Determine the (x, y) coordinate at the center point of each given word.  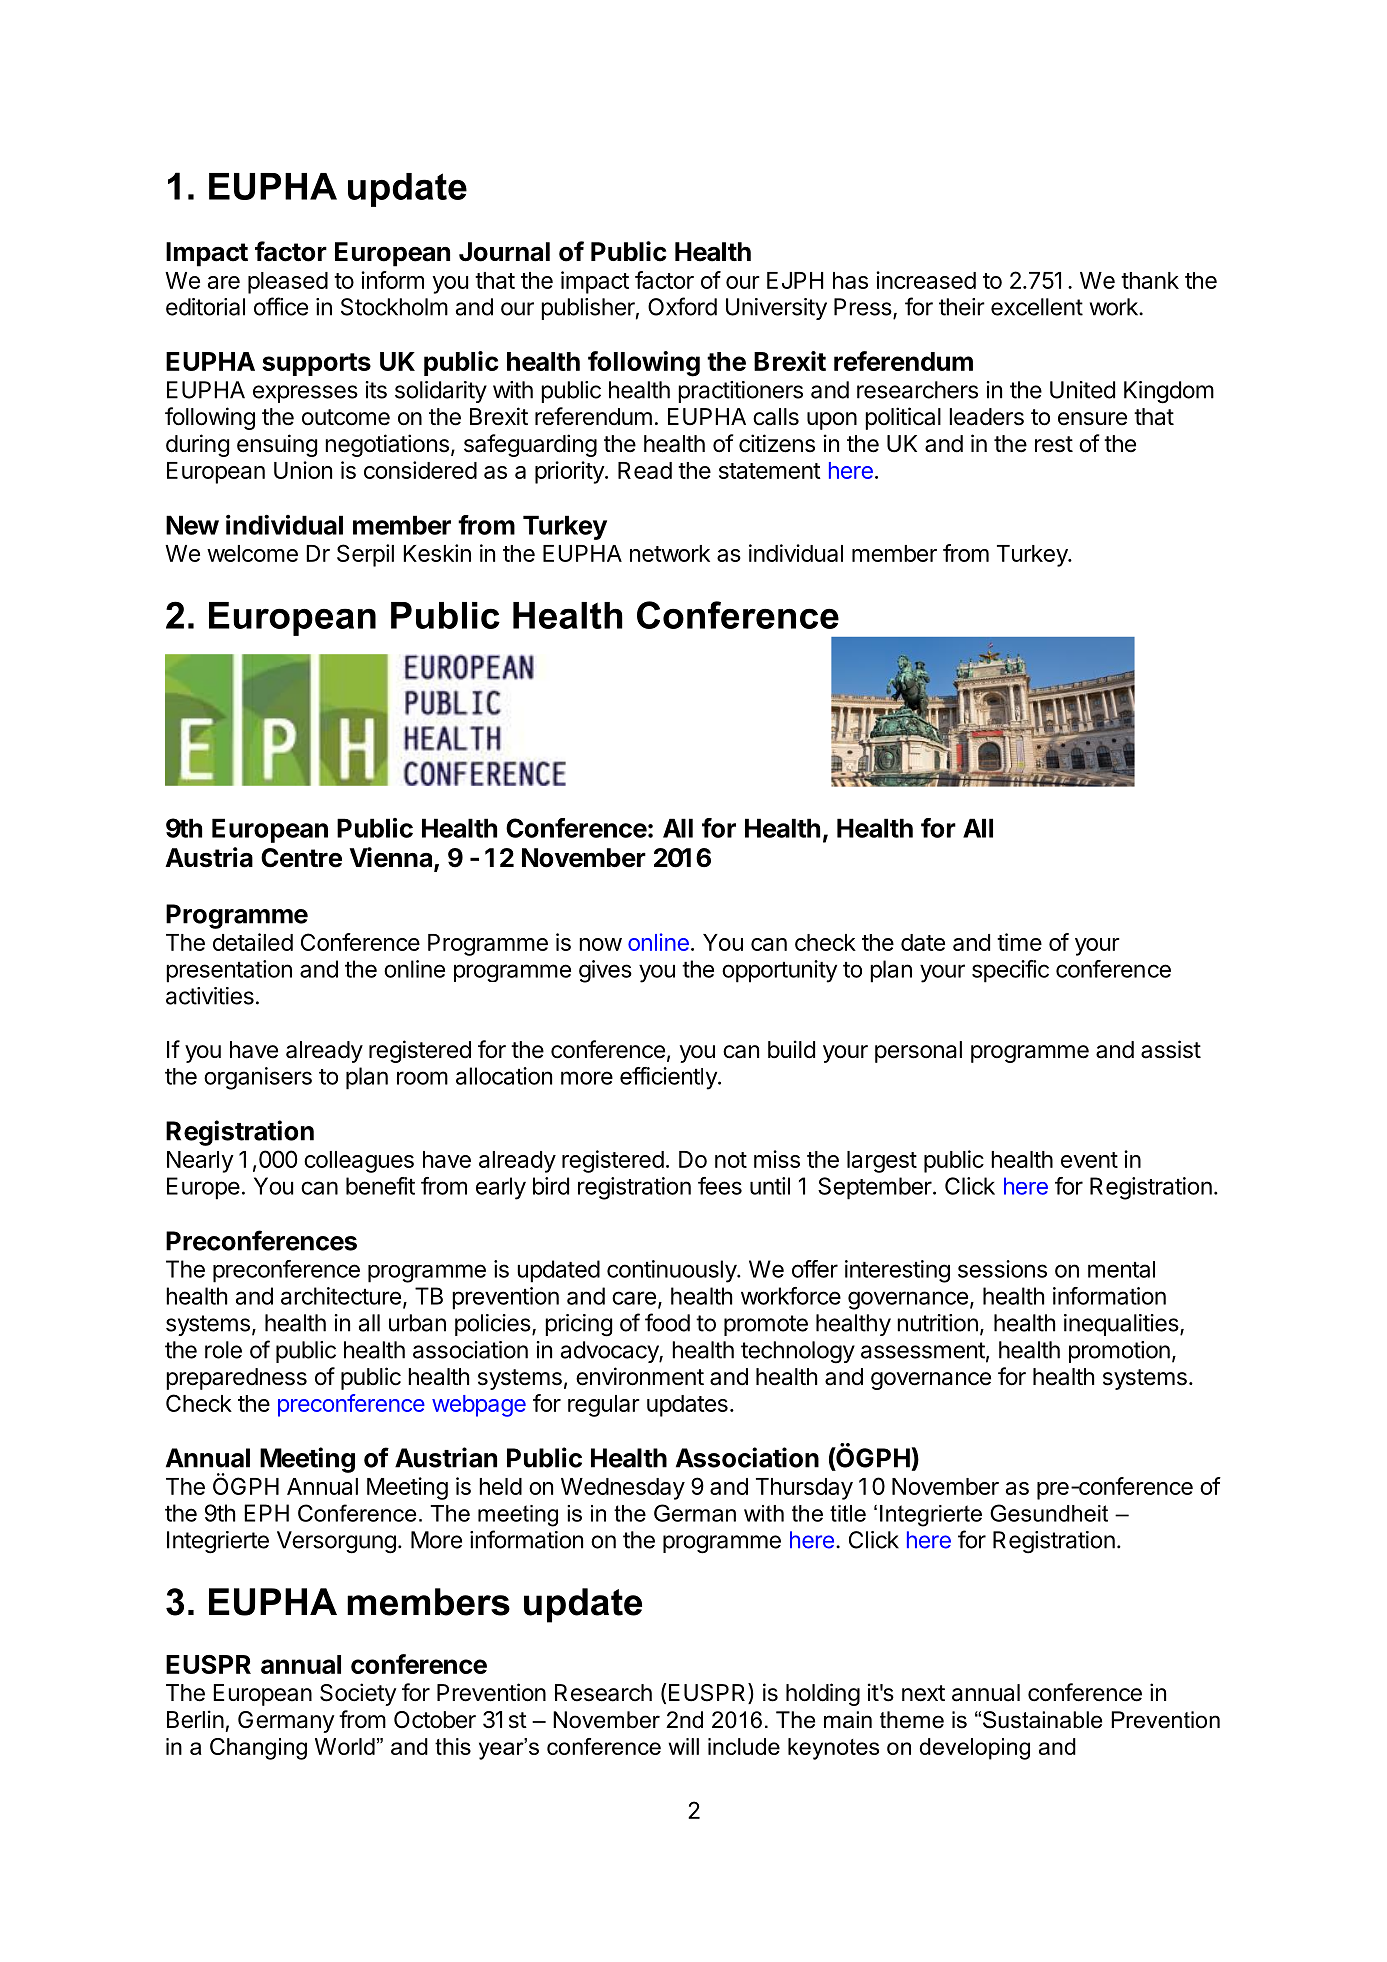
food (667, 1322)
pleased (288, 283)
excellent (1037, 307)
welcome (252, 553)
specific (1010, 971)
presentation (229, 971)
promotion (1119, 1352)
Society (358, 1694)
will (683, 1746)
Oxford (682, 306)
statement (770, 471)
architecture (341, 1296)
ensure (1092, 419)
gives (605, 971)
